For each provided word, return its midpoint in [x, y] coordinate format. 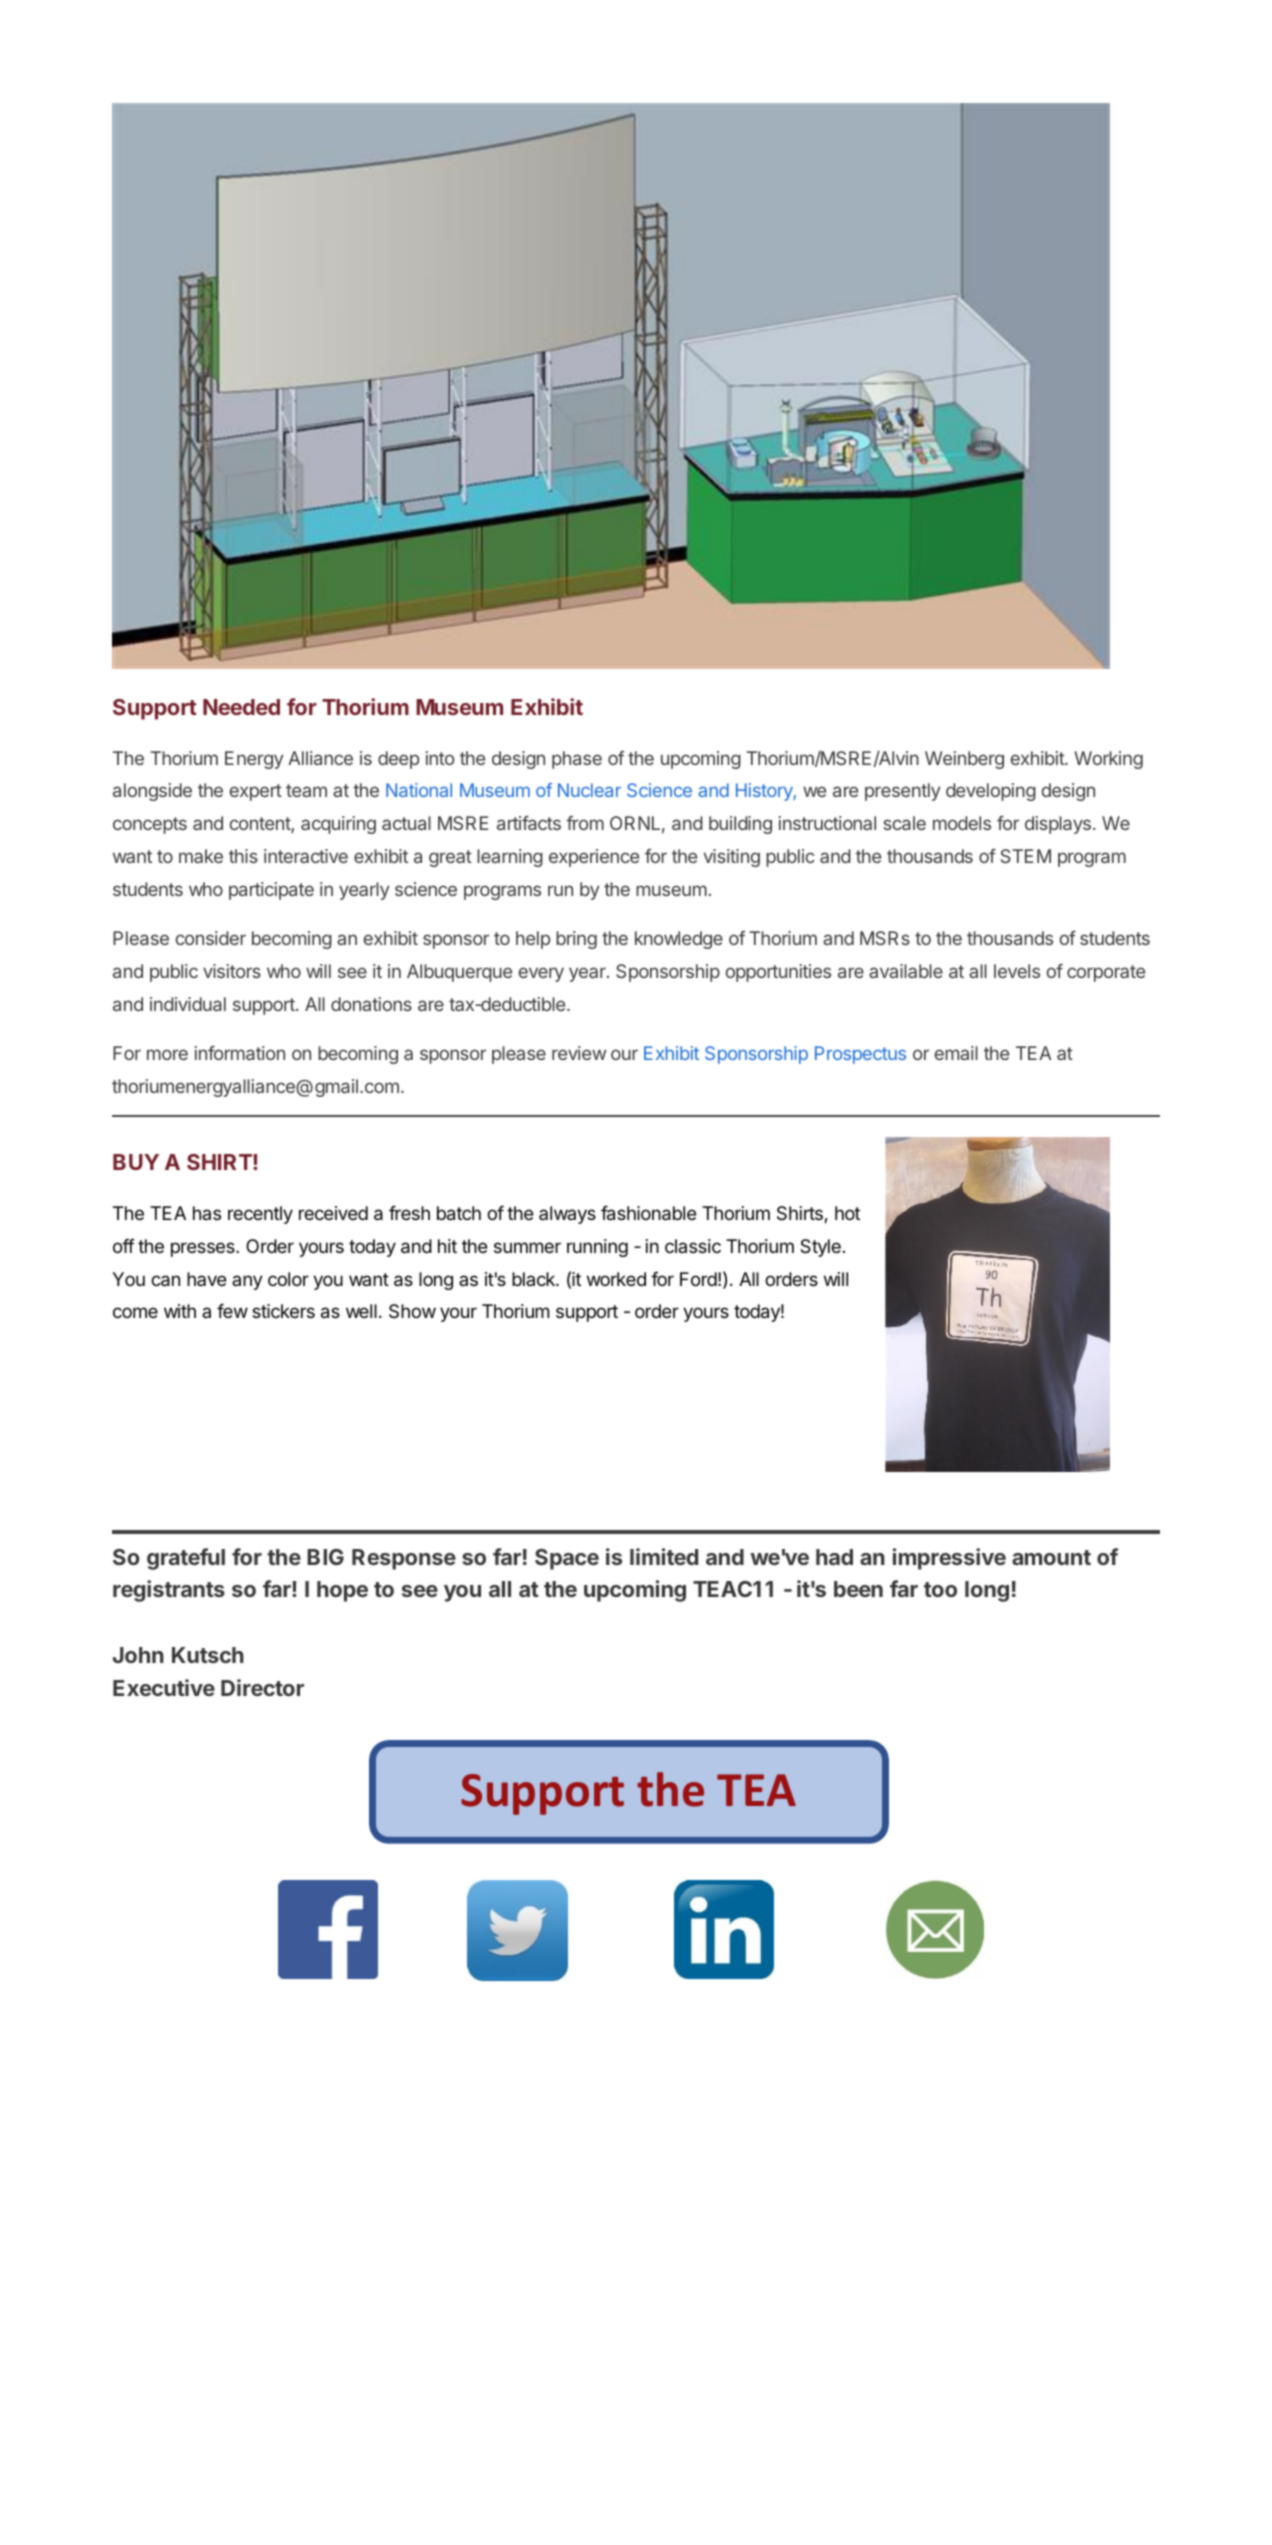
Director [262, 1687]
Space [567, 1559]
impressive [949, 1559]
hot [847, 1213]
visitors [232, 971]
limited [664, 1556]
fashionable [649, 1213]
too [940, 1589]
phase [577, 760]
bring [576, 940]
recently [260, 1215]
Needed [241, 707]
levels [1017, 971]
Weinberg [964, 760]
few [232, 1310]
